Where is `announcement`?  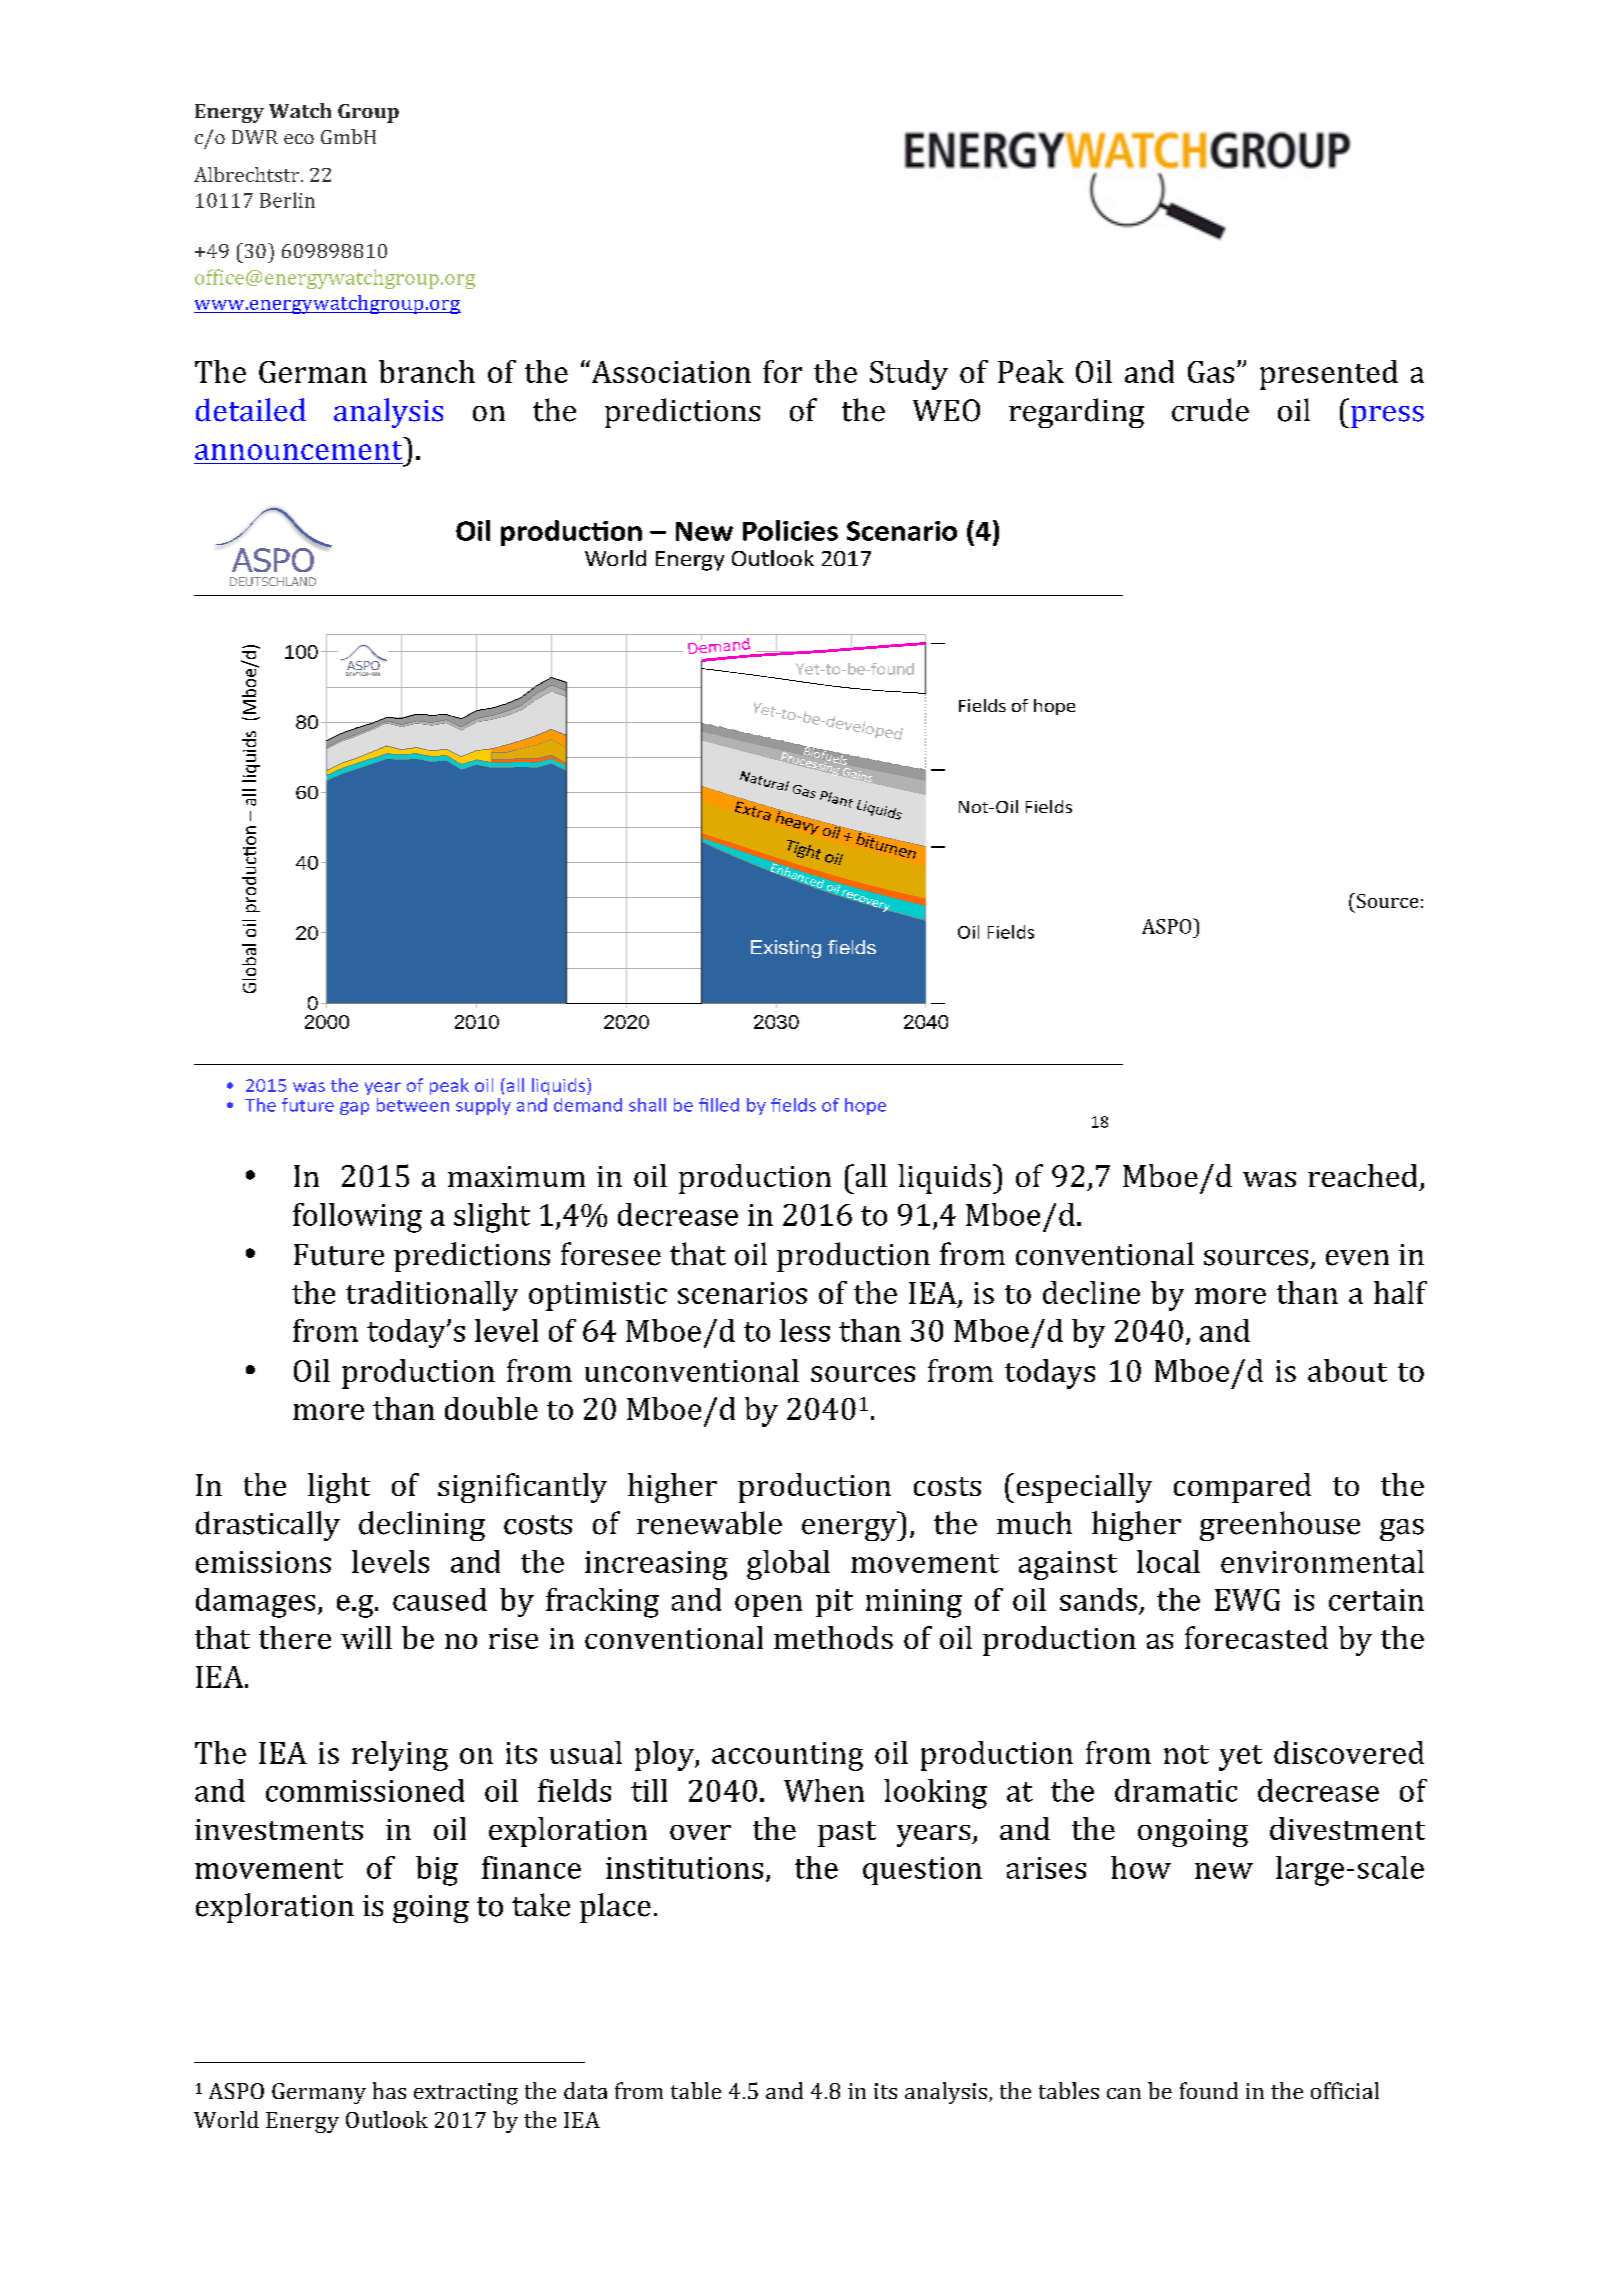
announcement is located at coordinates (298, 450).
